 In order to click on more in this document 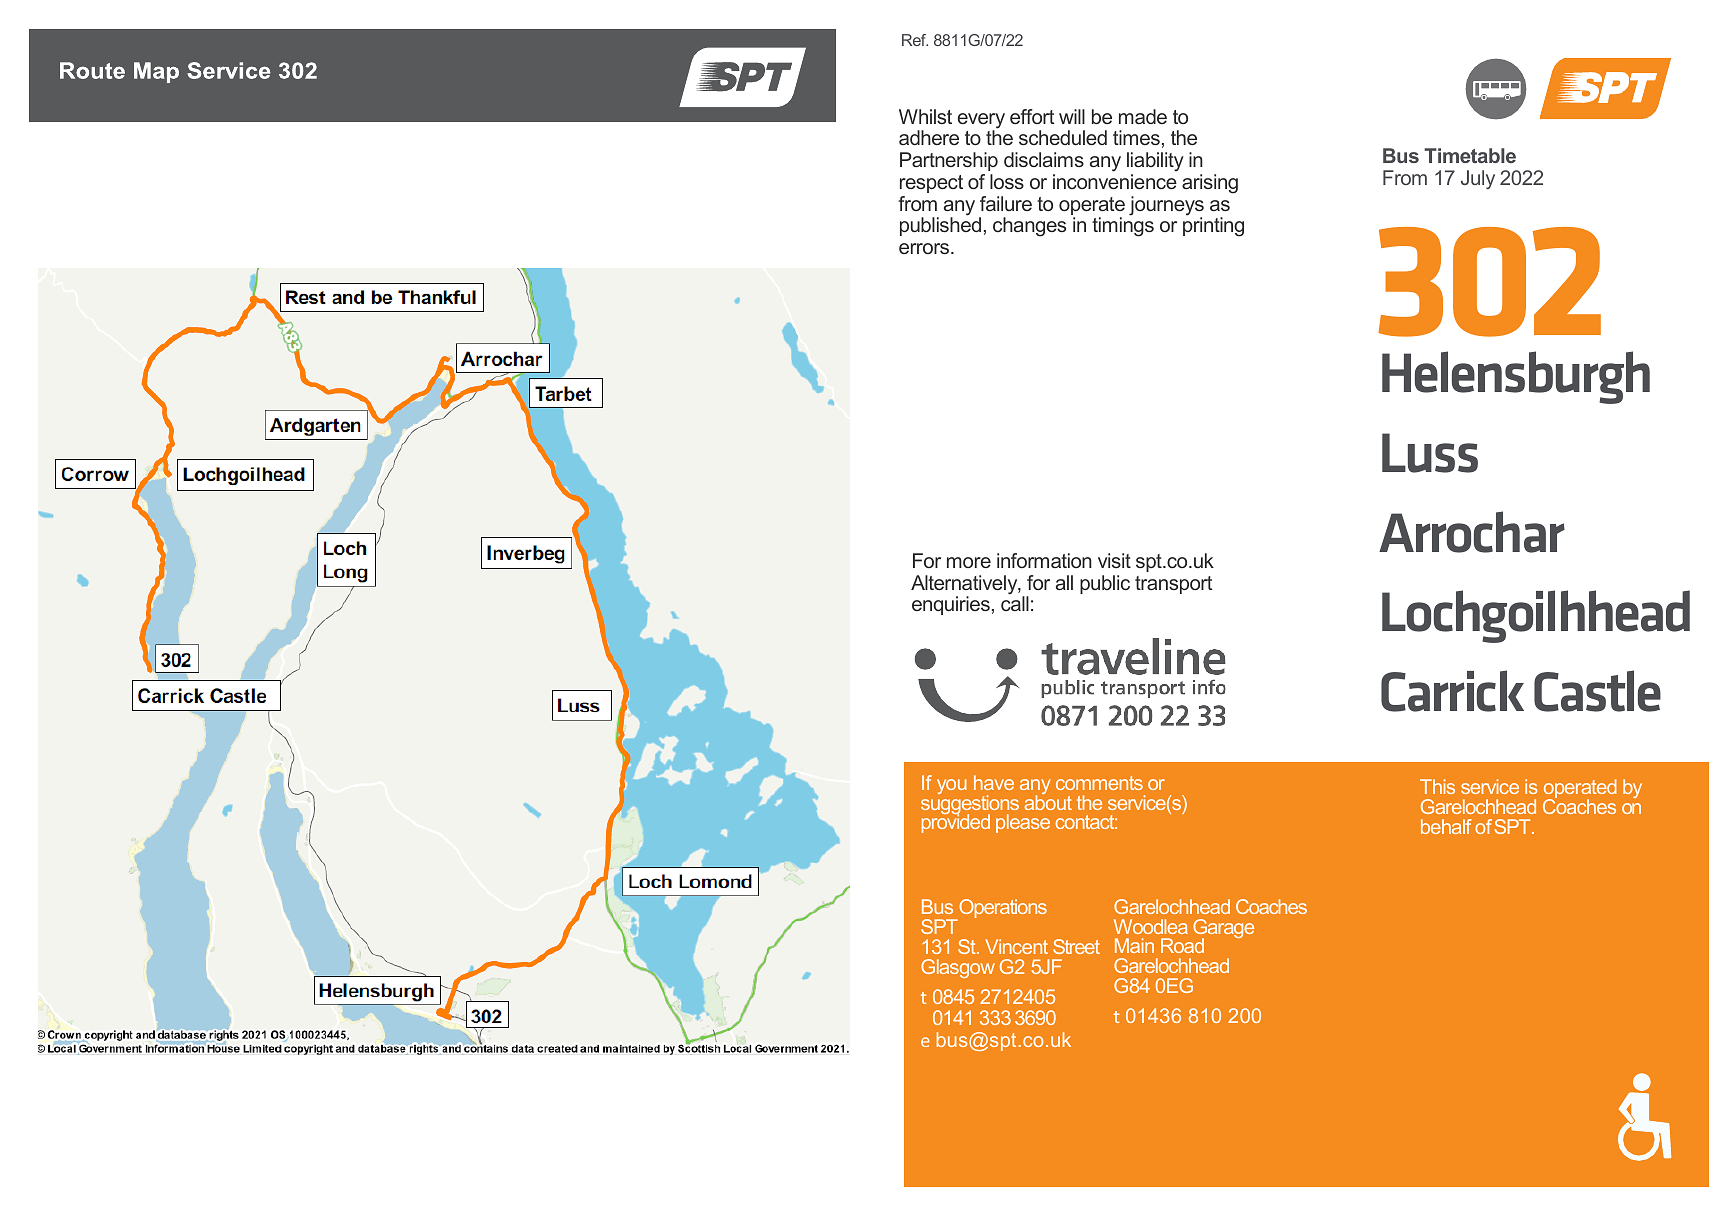, I will do `click(969, 562)`.
